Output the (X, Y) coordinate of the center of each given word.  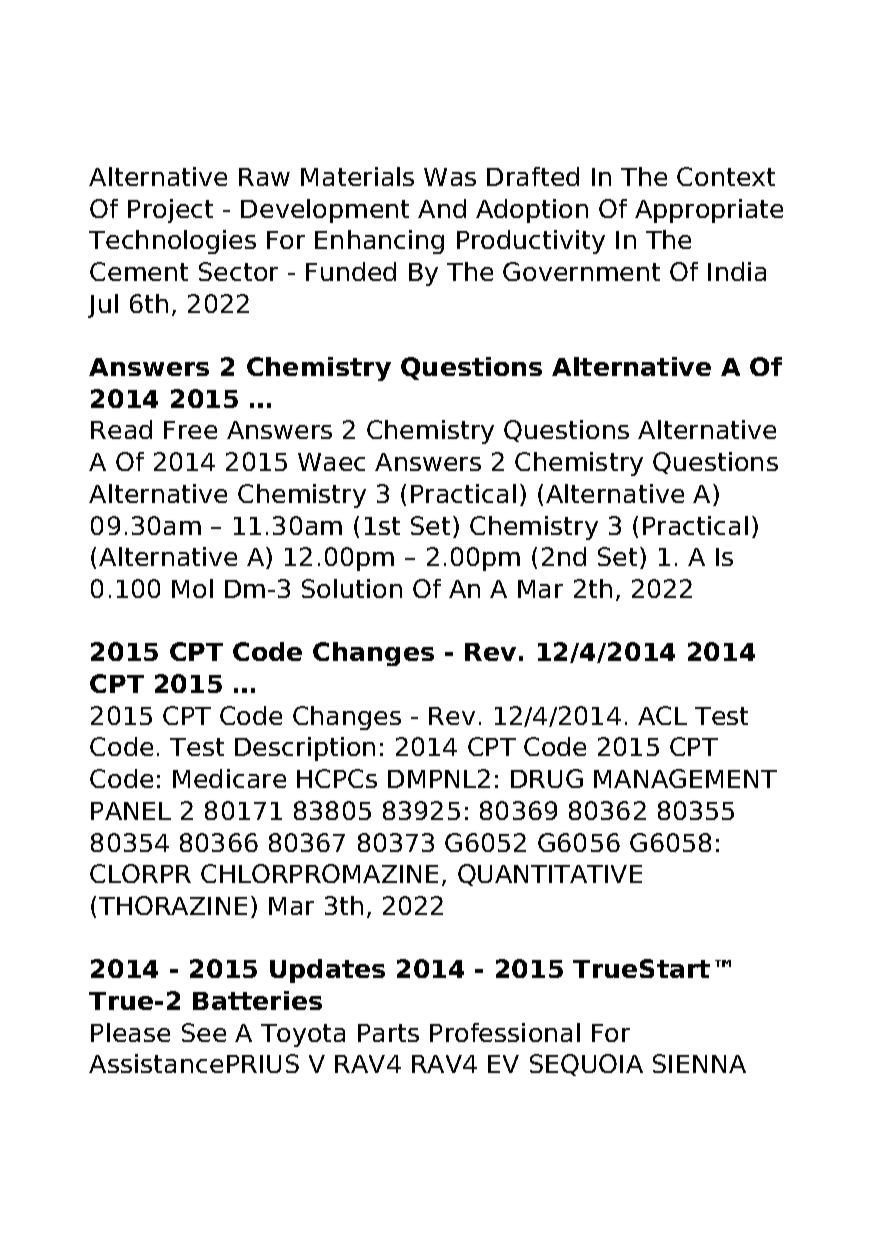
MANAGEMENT (685, 778)
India (737, 271)
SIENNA (699, 1063)
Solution (352, 588)
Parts (388, 1033)
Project (170, 211)
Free (190, 430)
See (204, 1032)
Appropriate (709, 211)
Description (305, 749)
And (442, 208)
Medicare (229, 778)
